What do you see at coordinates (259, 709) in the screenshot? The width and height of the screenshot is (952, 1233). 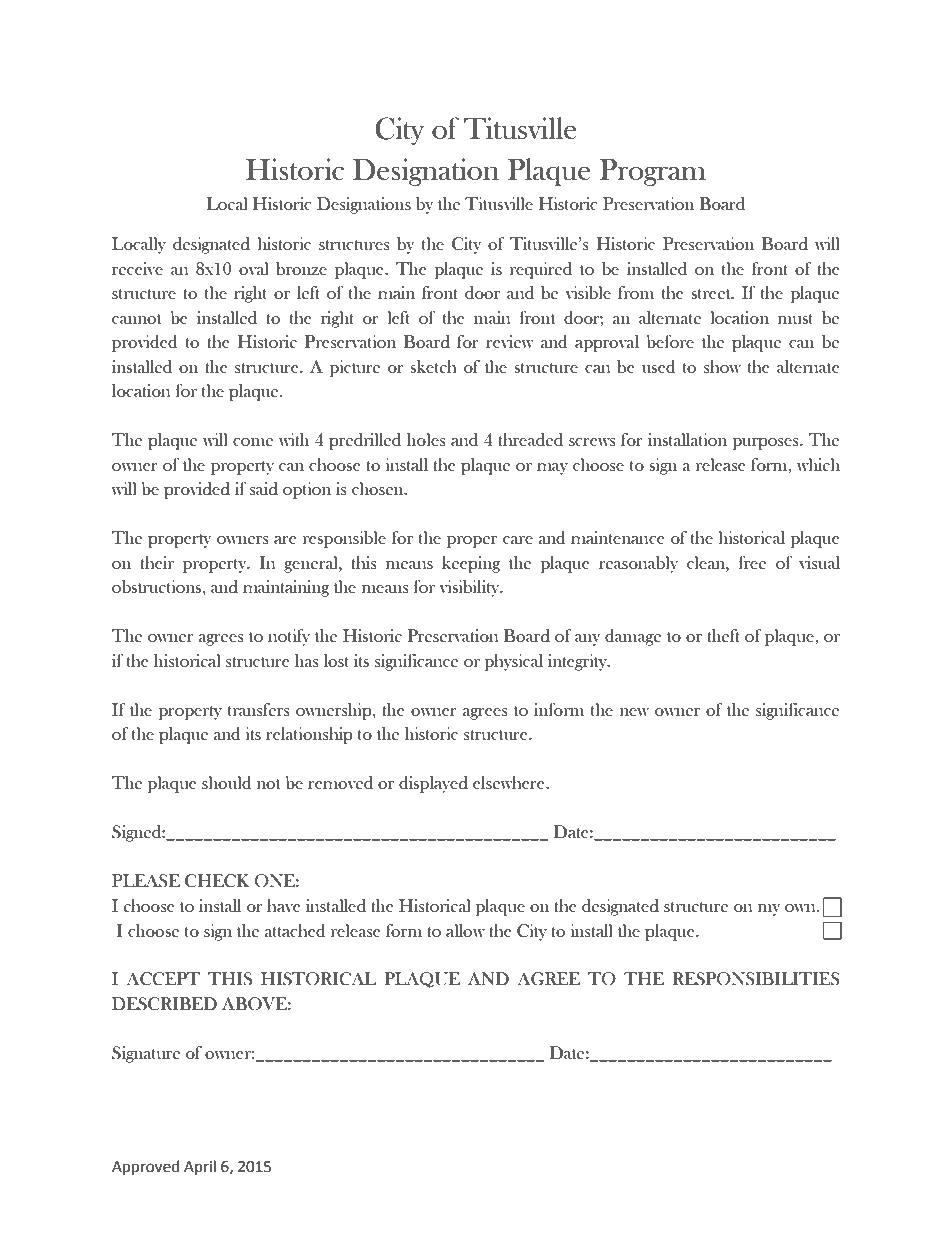 I see `transfers` at bounding box center [259, 709].
